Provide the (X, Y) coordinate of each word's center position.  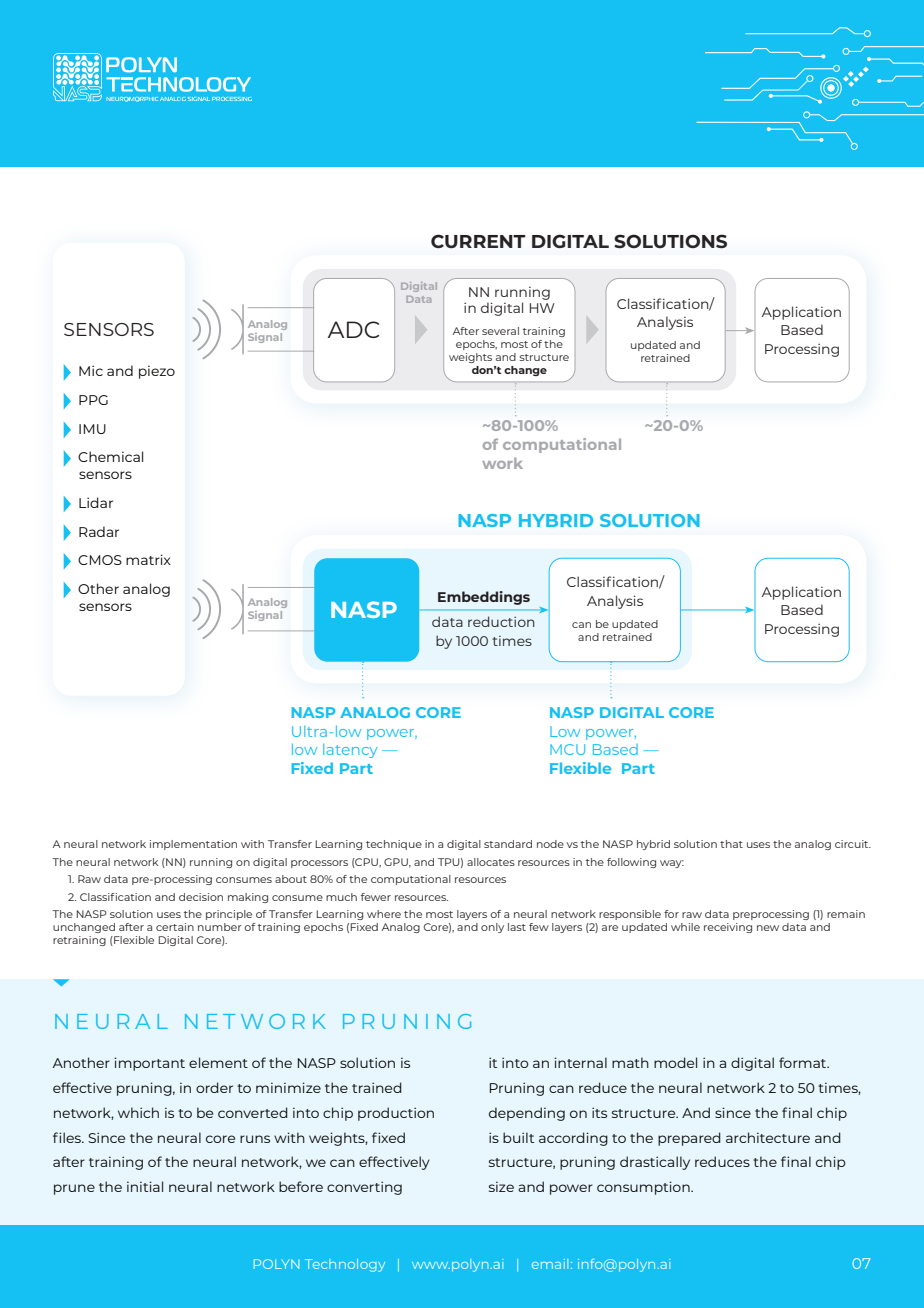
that (731, 844)
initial (145, 1186)
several (500, 331)
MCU (567, 749)
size (501, 1187)
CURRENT (478, 241)
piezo (157, 372)
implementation (193, 845)
